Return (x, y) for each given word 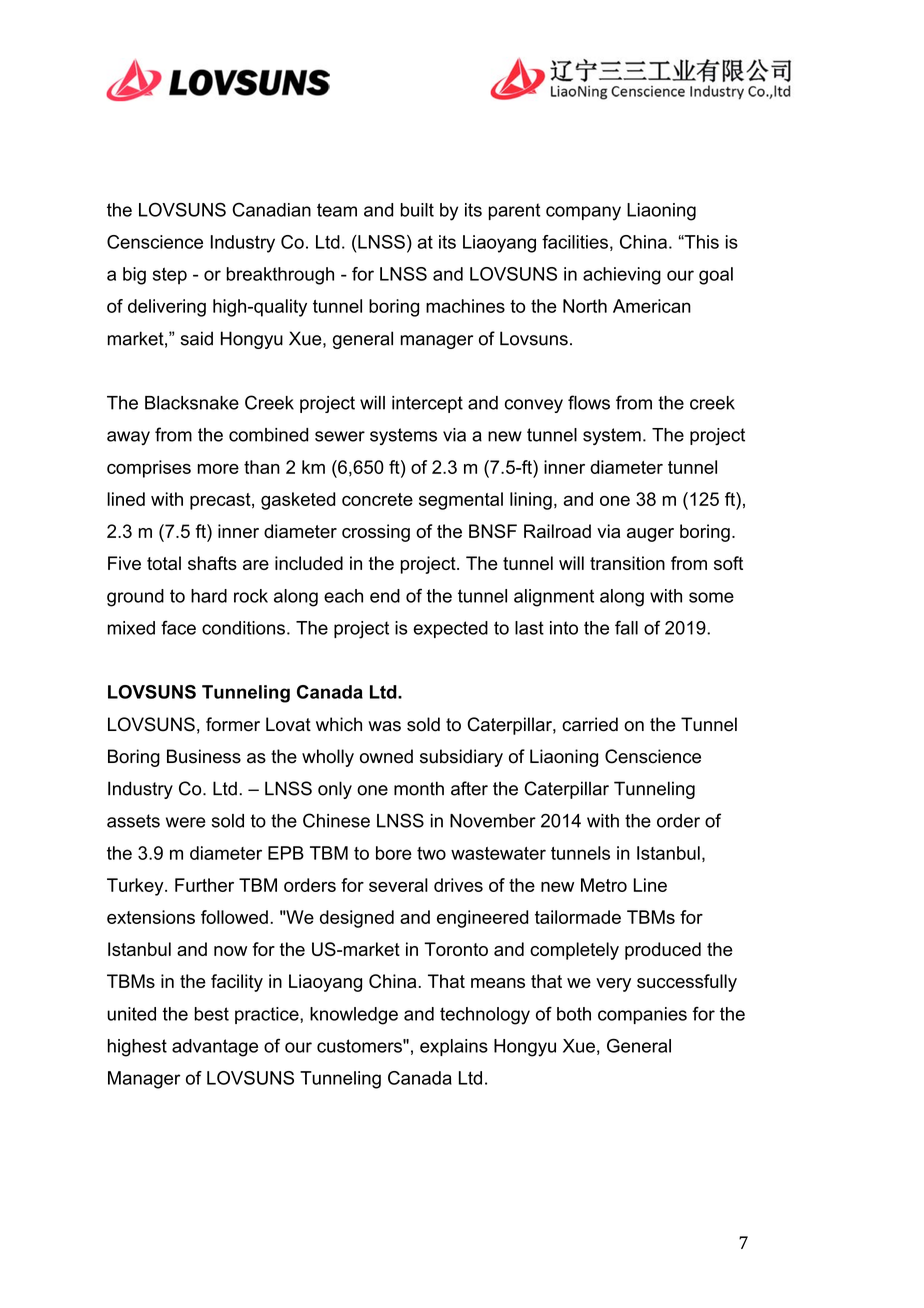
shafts (212, 563)
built (417, 210)
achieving (622, 276)
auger (650, 535)
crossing (376, 533)
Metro (604, 885)
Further (204, 885)
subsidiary (461, 758)
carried (590, 724)
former (233, 724)
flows (589, 402)
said (197, 338)
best (211, 1014)
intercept (427, 404)
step (170, 276)
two (431, 853)
